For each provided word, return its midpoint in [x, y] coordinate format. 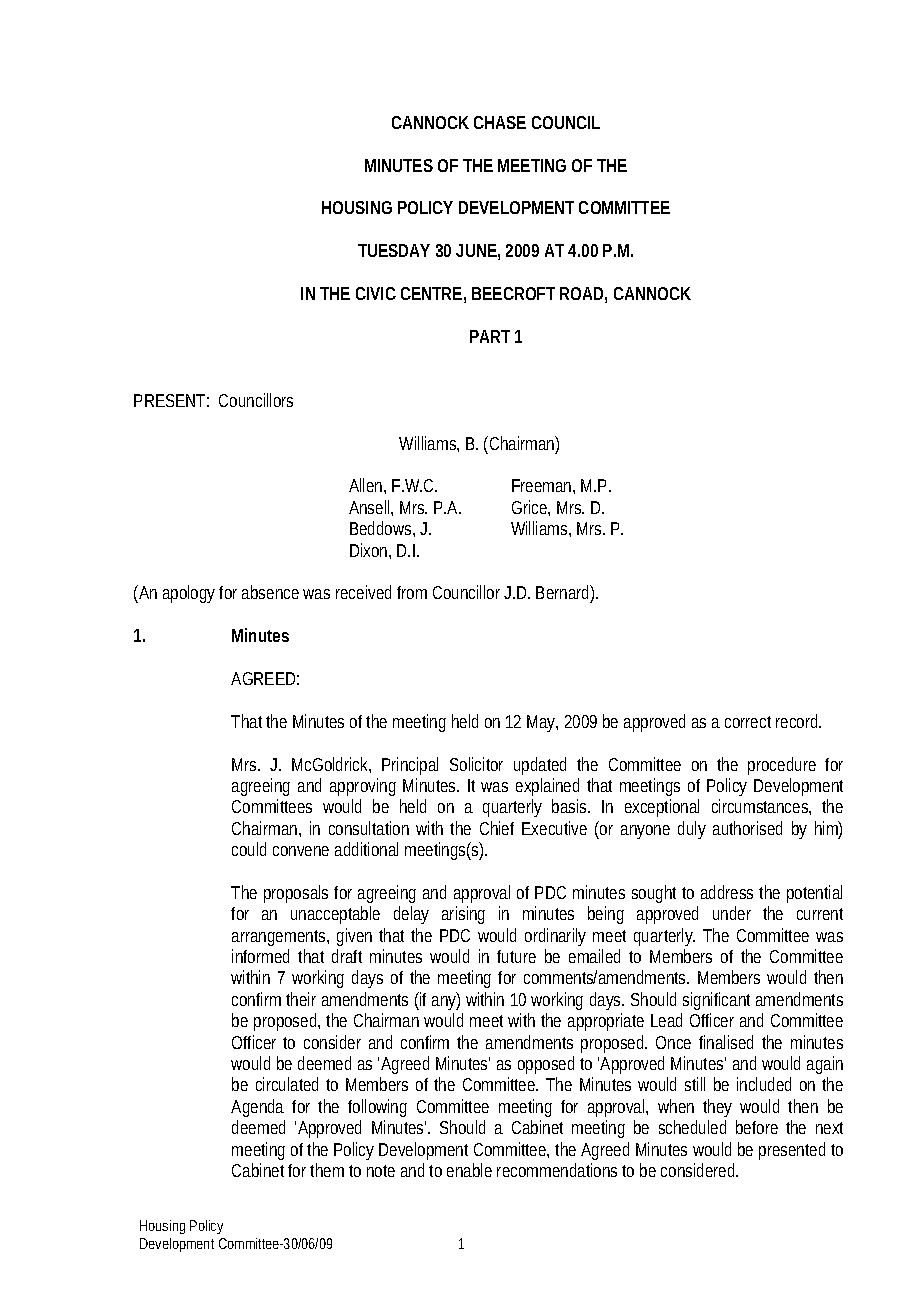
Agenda [257, 1108]
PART [490, 336]
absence [270, 592]
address [727, 892]
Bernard [563, 594]
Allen [365, 485]
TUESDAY [394, 250]
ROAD [581, 293]
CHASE [500, 122]
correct [748, 722]
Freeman [541, 485]
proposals [296, 894]
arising [463, 915]
